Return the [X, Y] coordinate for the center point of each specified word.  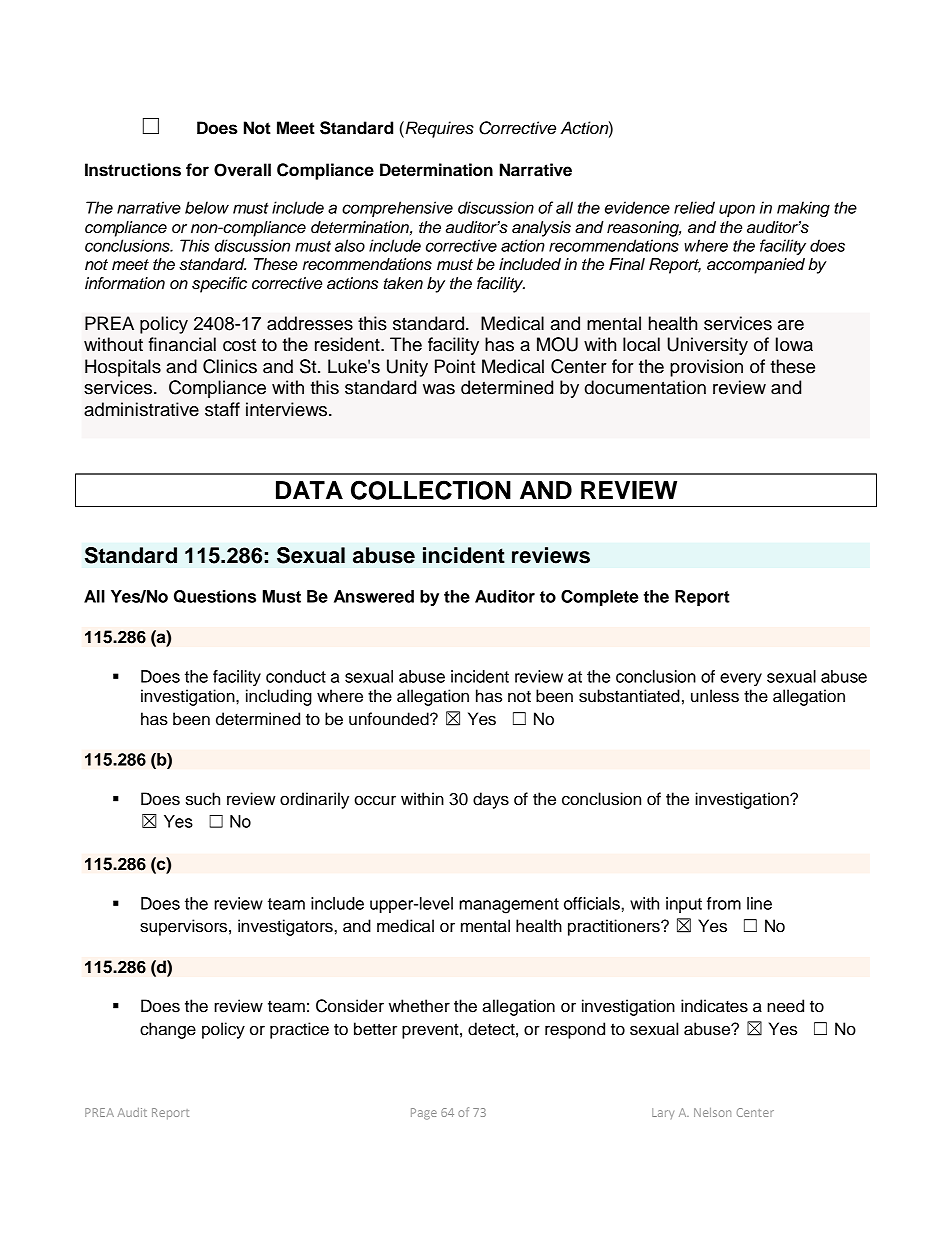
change [168, 1030]
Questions [215, 597]
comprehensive [397, 209]
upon [737, 210]
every [741, 679]
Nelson [712, 1112]
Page [424, 1114]
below [207, 207]
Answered [374, 596]
